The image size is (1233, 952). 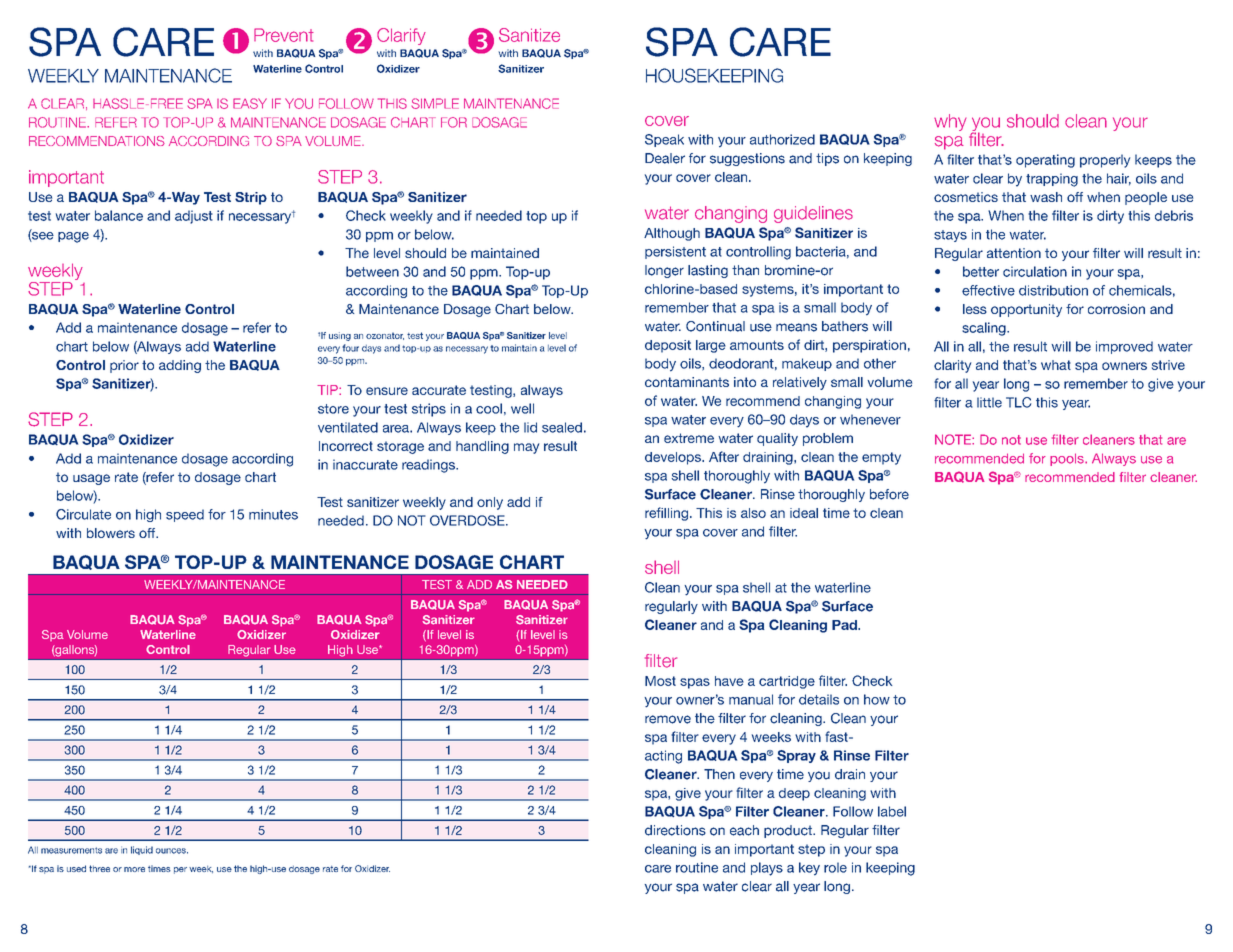 What do you see at coordinates (950, 122) in the page?
I see `why` at bounding box center [950, 122].
